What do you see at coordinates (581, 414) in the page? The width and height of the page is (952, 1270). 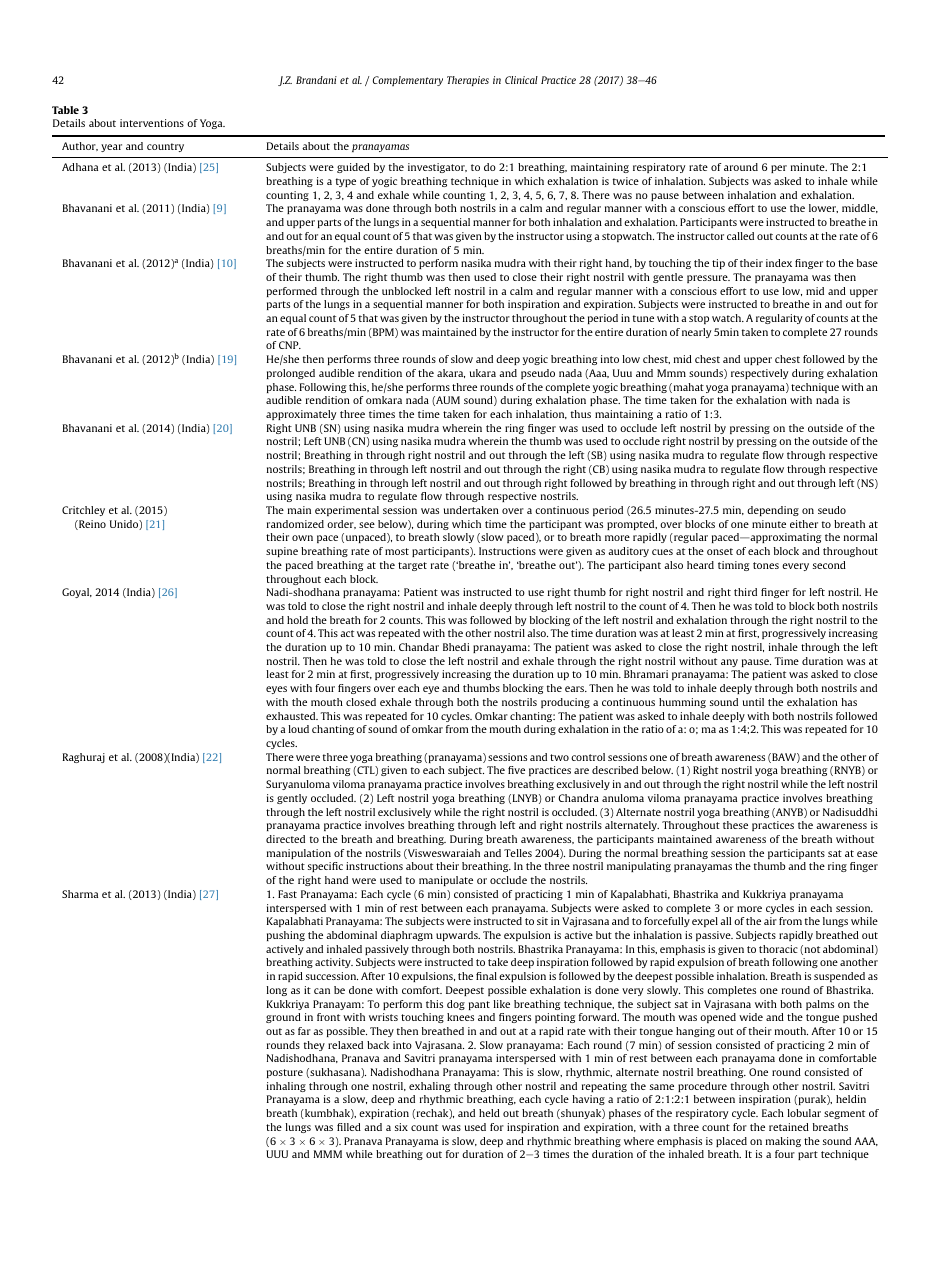 I see `thus` at bounding box center [581, 414].
